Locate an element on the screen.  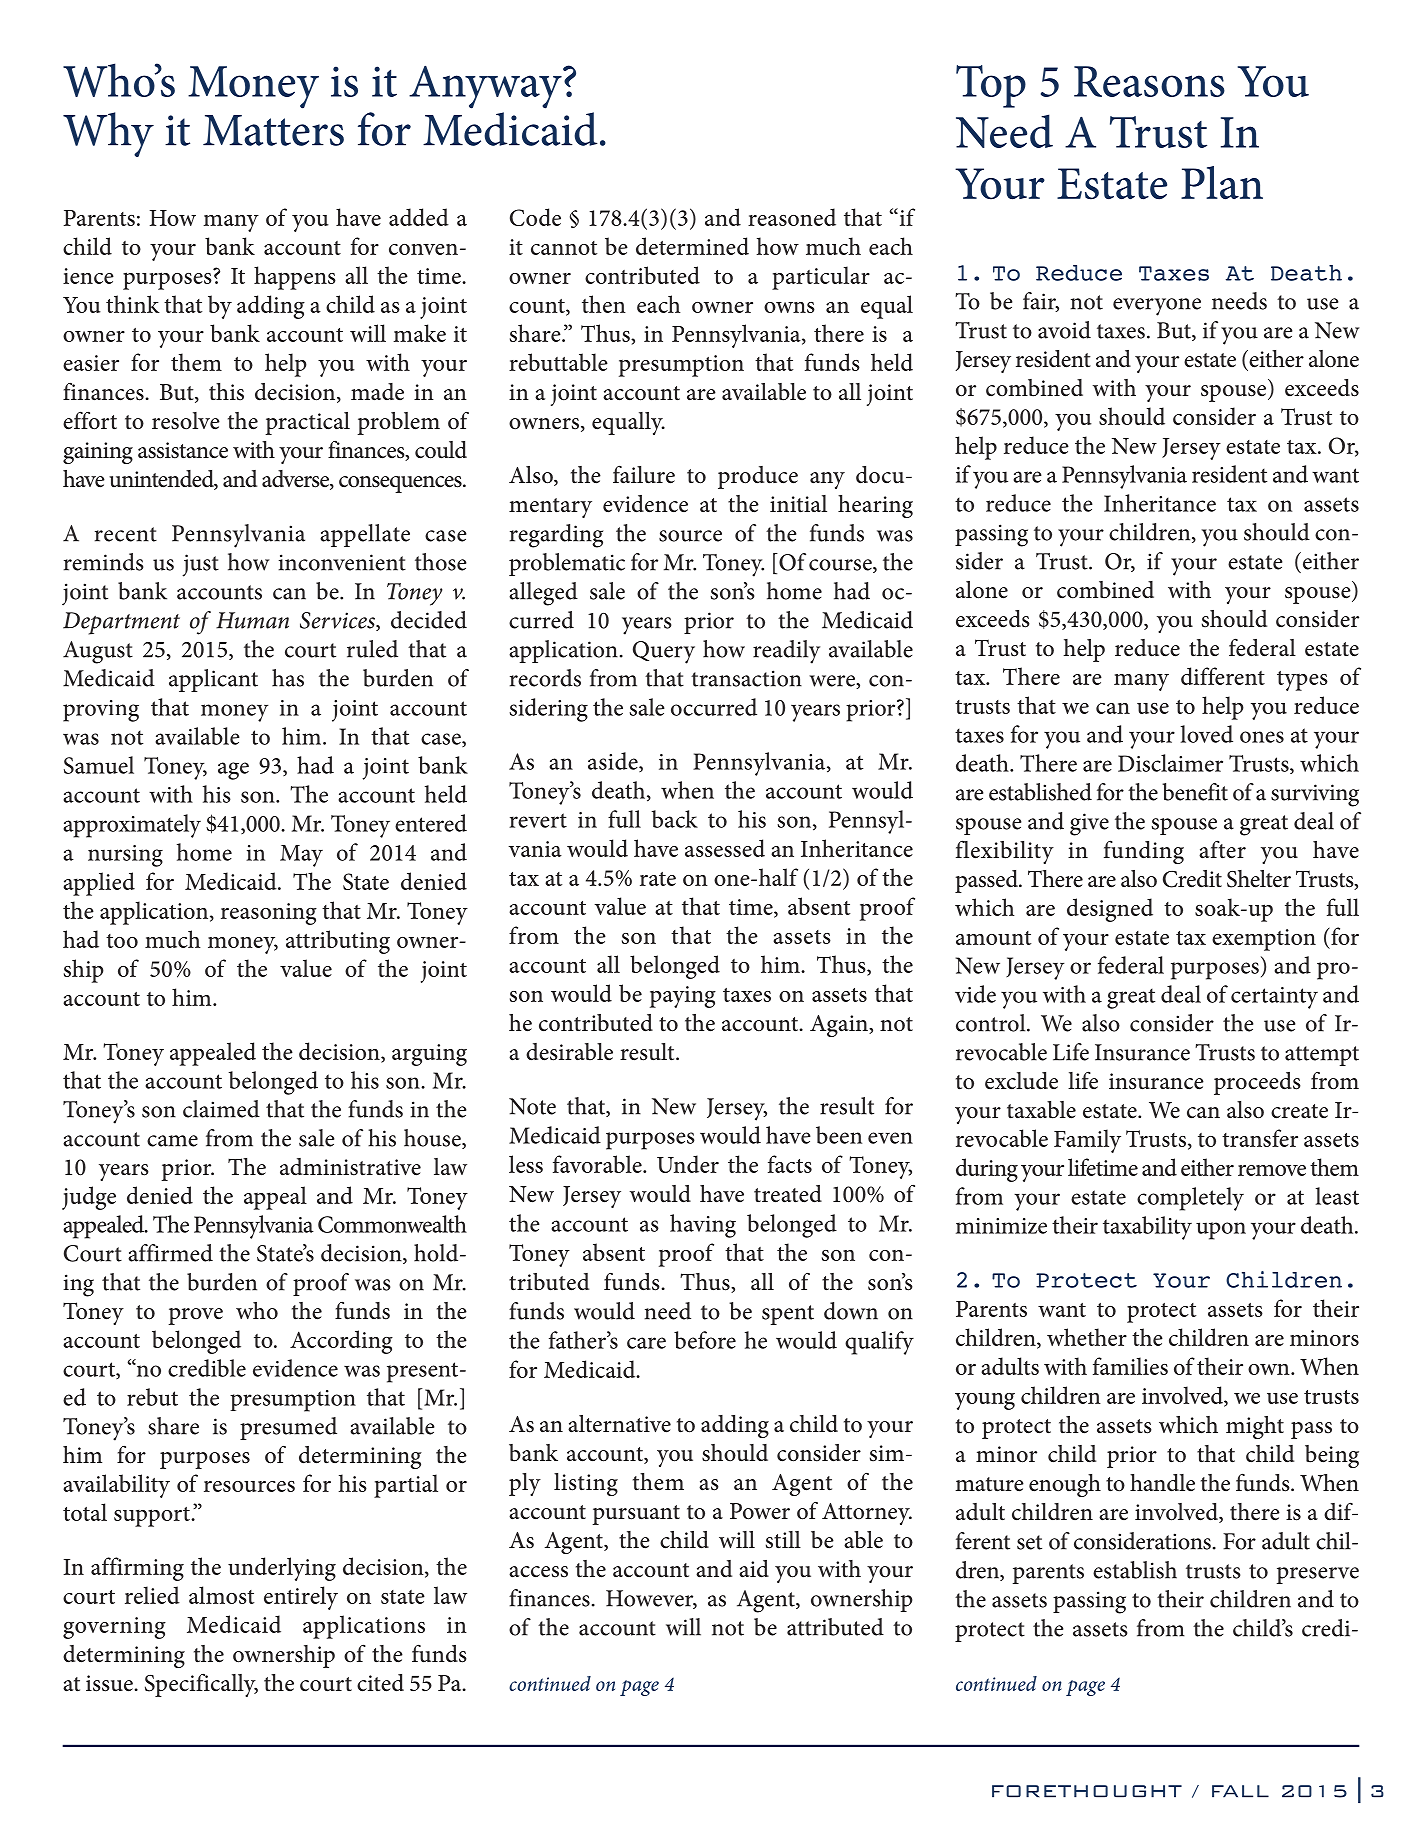
Plan is located at coordinates (1222, 183).
